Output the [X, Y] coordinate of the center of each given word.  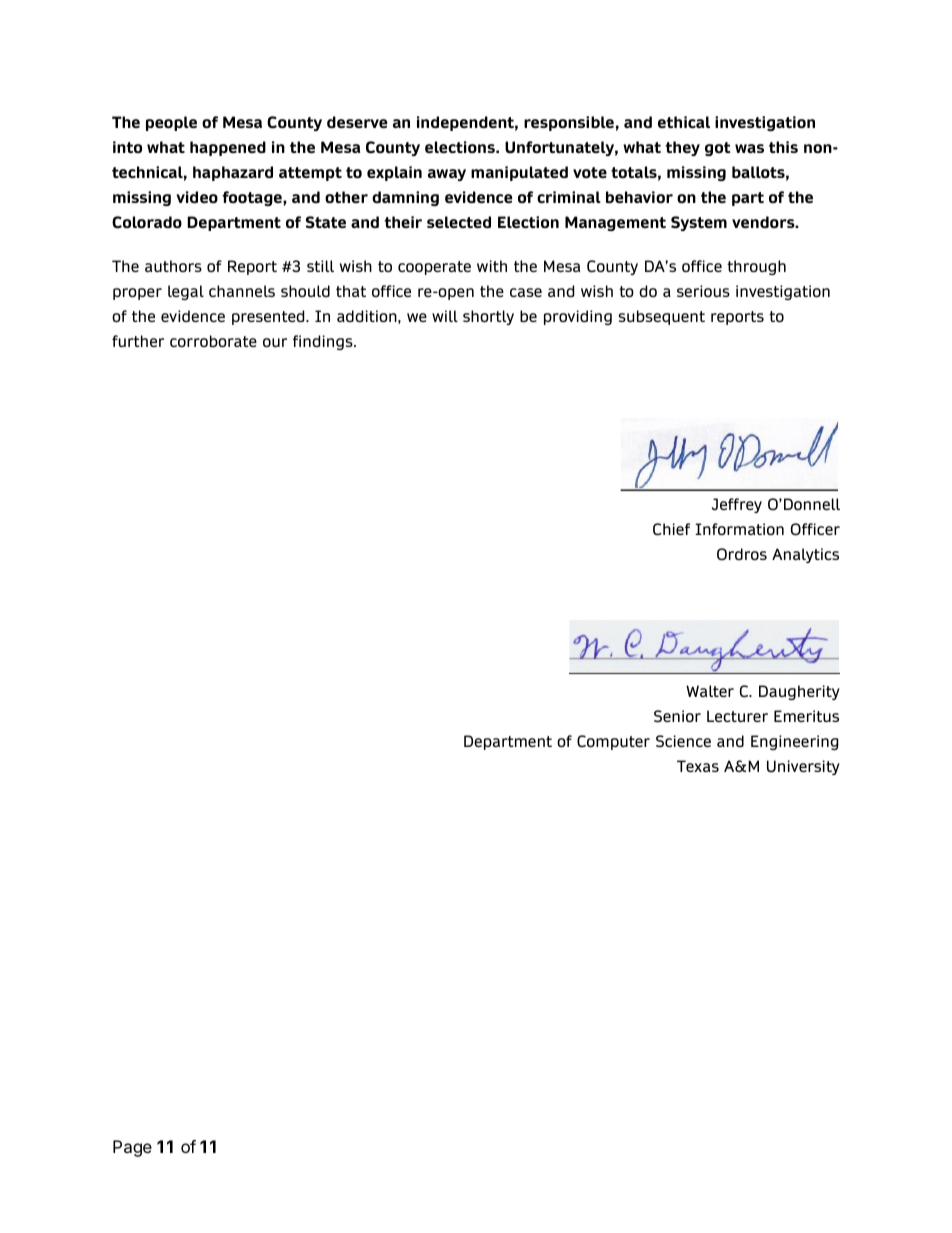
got [718, 149]
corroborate [213, 341]
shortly [488, 317]
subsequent [661, 317]
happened [228, 148]
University [803, 767]
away [447, 175]
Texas [698, 766]
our [275, 342]
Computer [613, 742]
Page [132, 1148]
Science [683, 741]
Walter [710, 691]
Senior [677, 716]
